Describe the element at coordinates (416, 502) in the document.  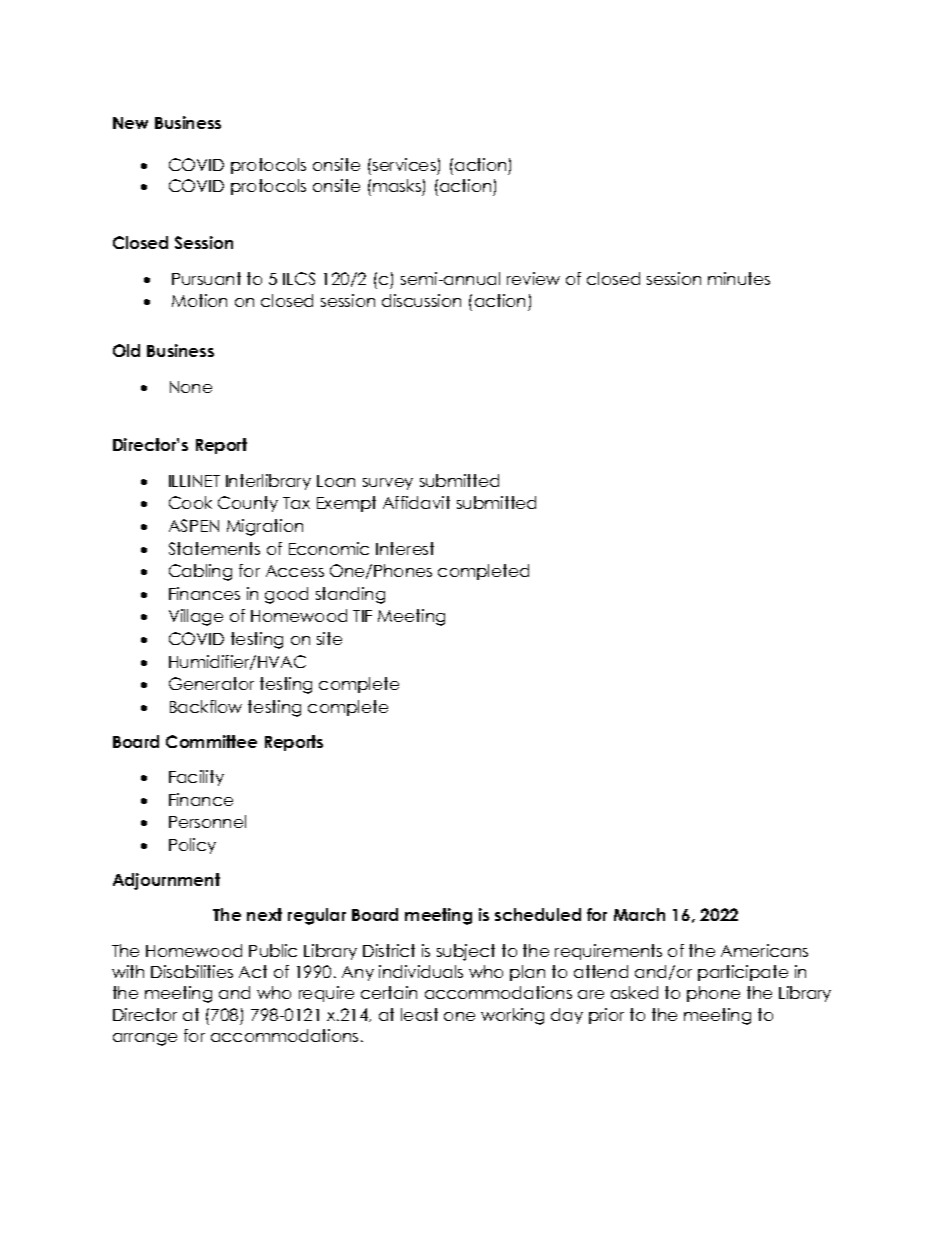
I see `Affidavit` at that location.
